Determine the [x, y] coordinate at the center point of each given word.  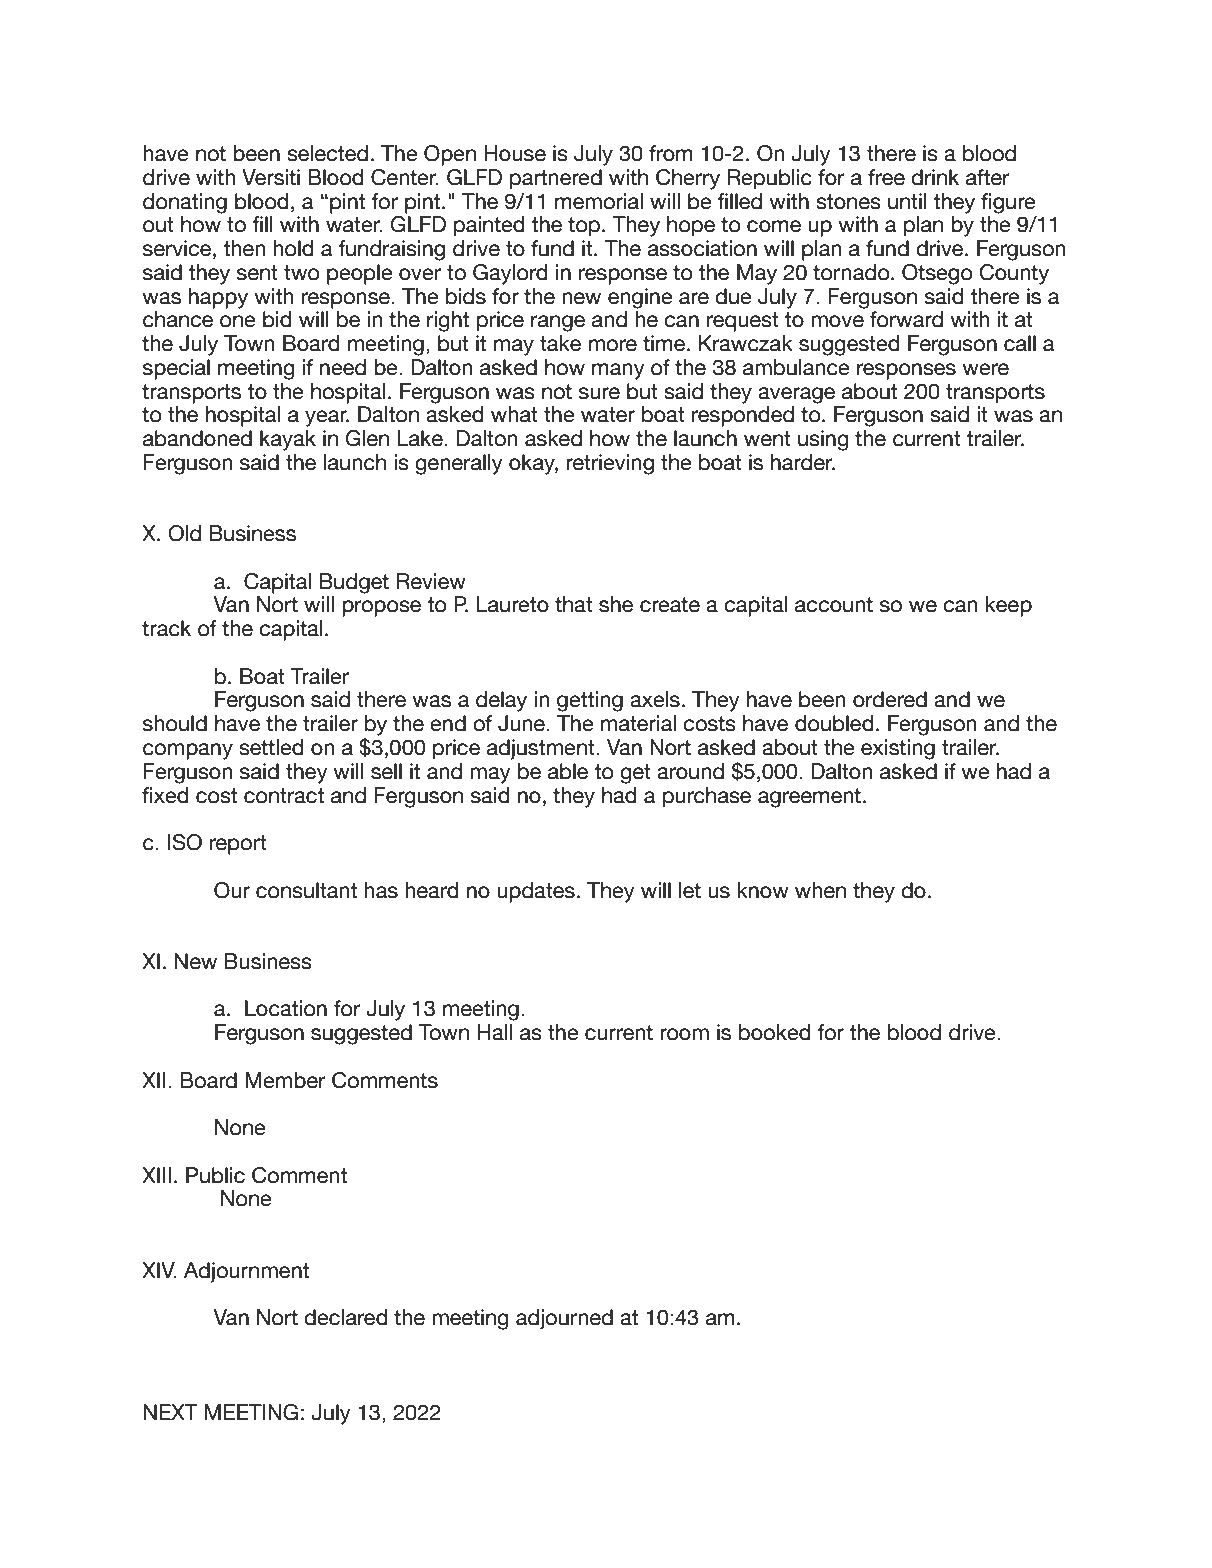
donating [185, 203]
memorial [599, 201]
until [907, 201]
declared [346, 1317]
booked [775, 1032]
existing [898, 749]
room [684, 1034]
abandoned [197, 438]
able [568, 771]
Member [285, 1080]
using [823, 440]
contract [284, 796]
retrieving [610, 464]
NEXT [171, 1412]
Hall [494, 1032]
